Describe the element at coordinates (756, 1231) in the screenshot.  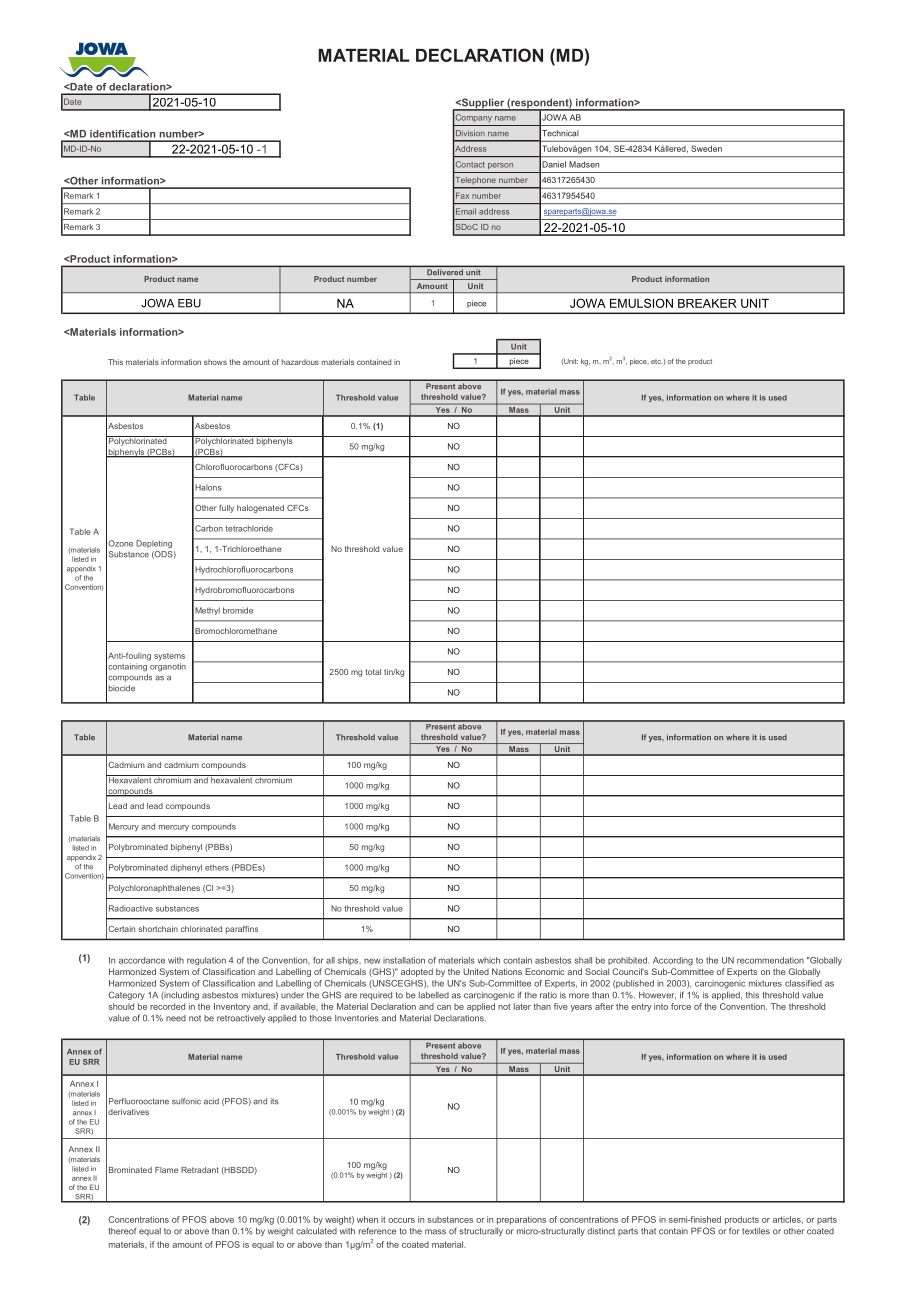
I see `textiles` at that location.
